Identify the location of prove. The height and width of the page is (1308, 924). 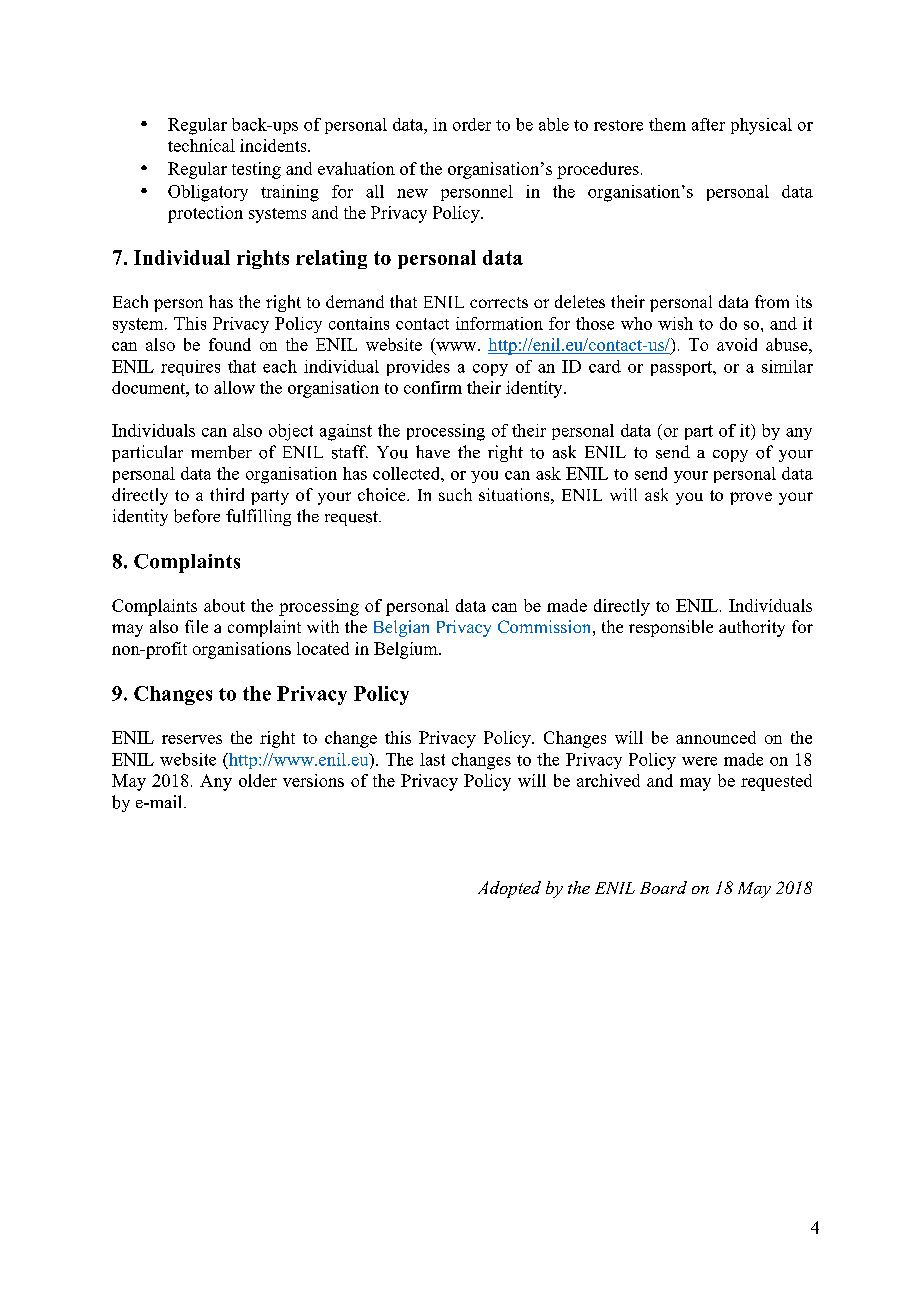
(751, 498).
